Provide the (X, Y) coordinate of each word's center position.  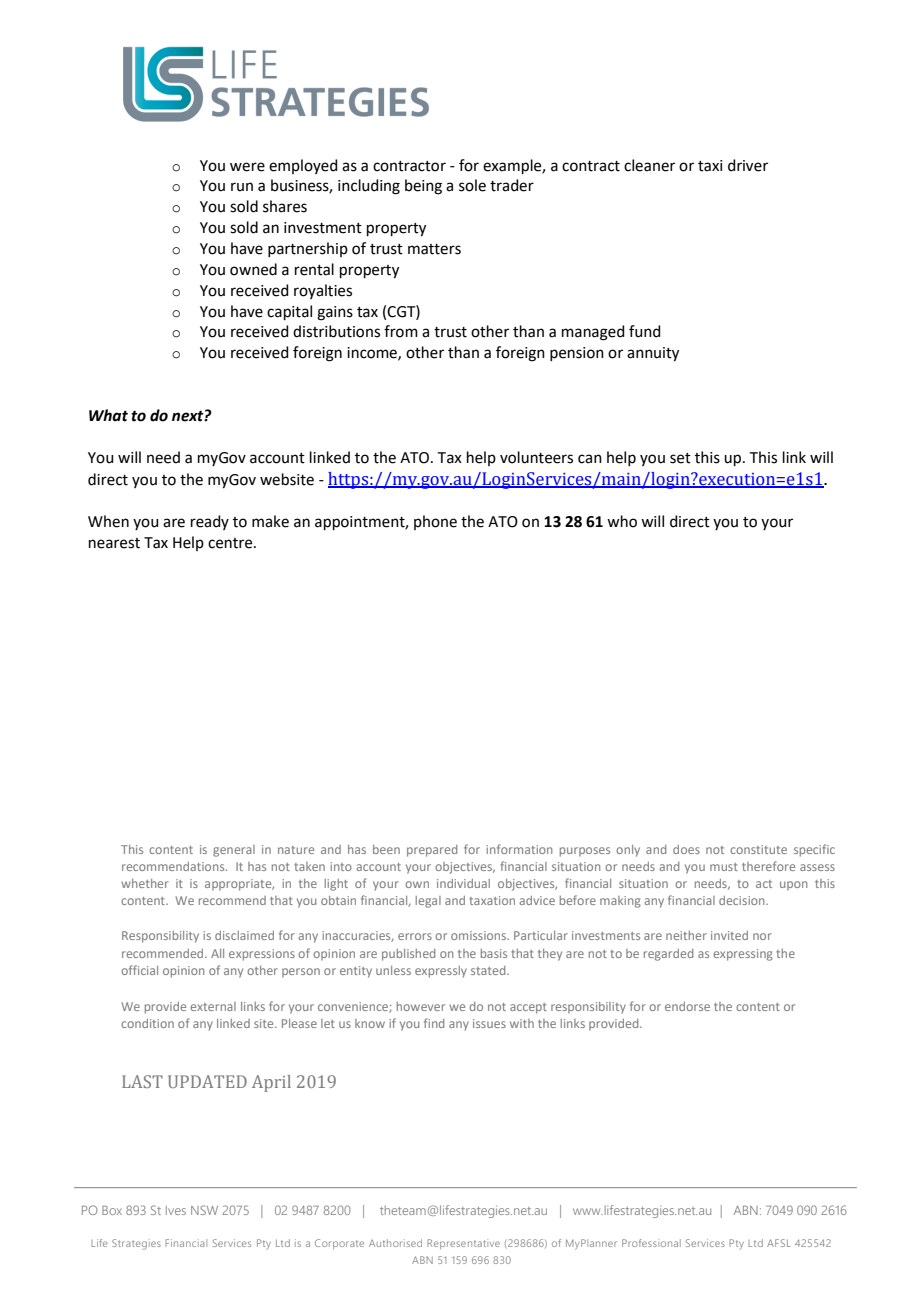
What (108, 415)
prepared (432, 851)
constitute (758, 849)
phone (435, 522)
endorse (687, 1006)
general (234, 851)
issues (489, 1023)
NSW (204, 1210)
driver (748, 165)
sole (472, 185)
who (622, 521)
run (242, 187)
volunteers (536, 457)
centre (231, 543)
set (680, 458)
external (213, 1006)
